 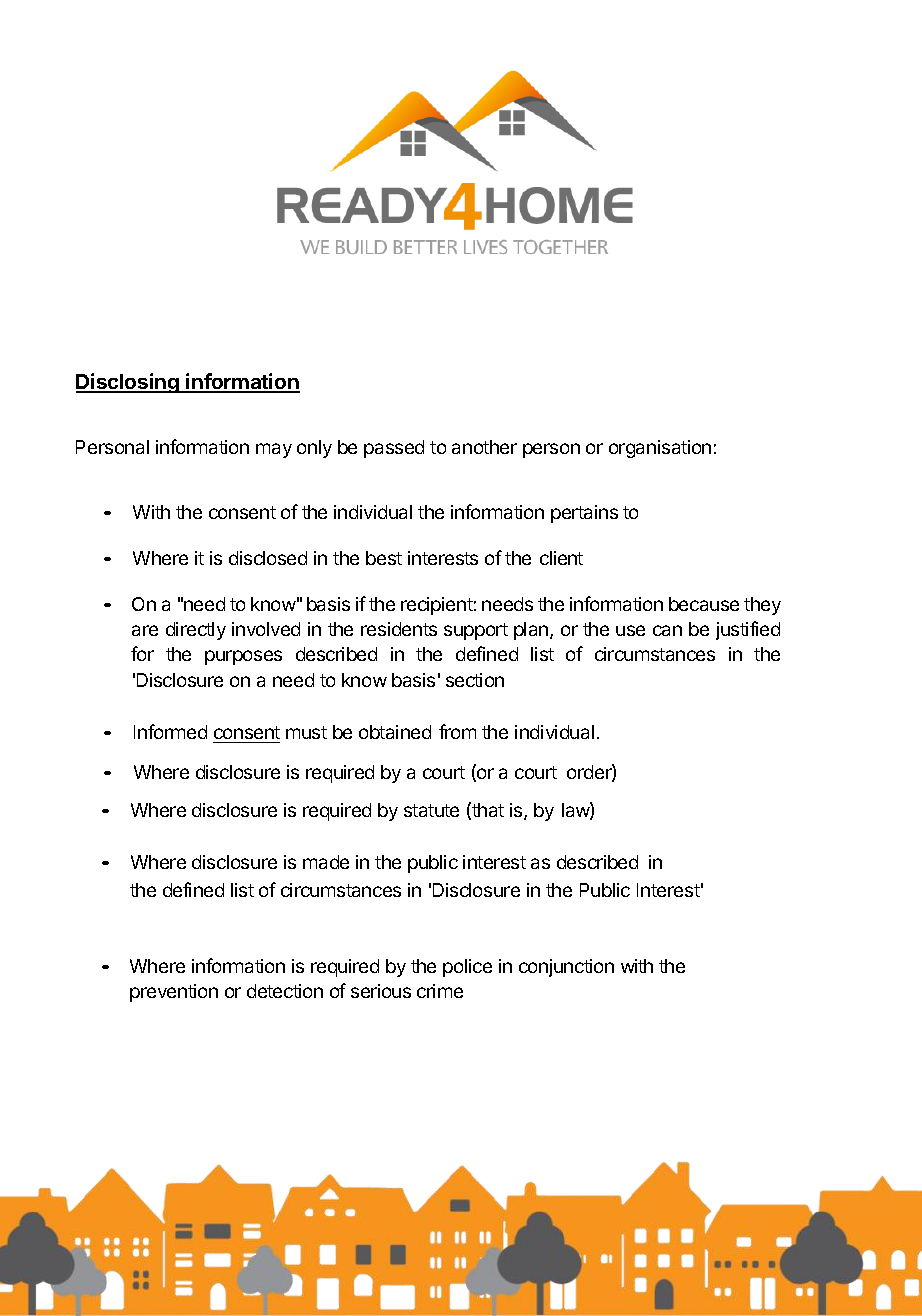 What do you see at coordinates (243, 657) in the document?
I see `purposes` at bounding box center [243, 657].
